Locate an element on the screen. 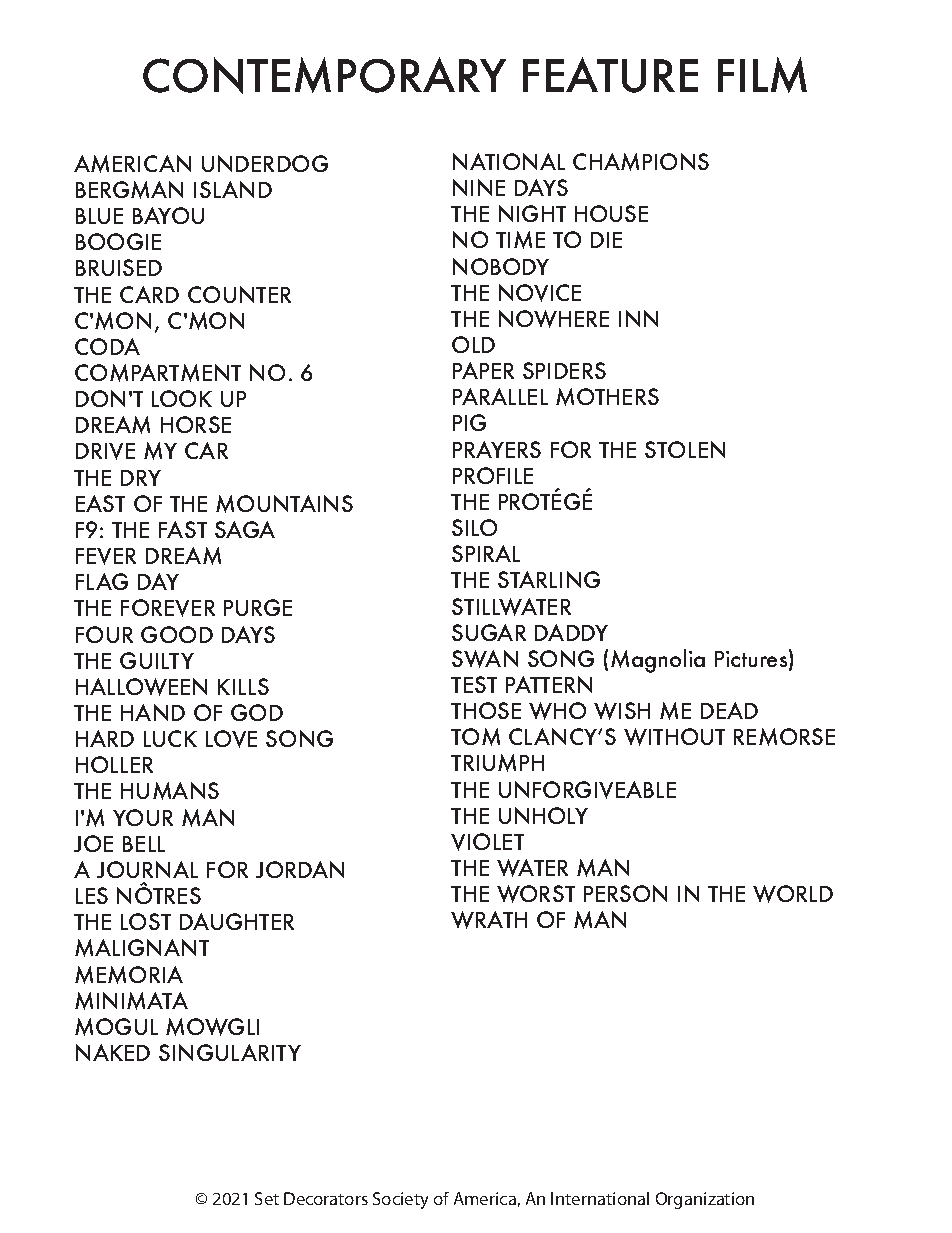 This screenshot has width=952, height=1233. SUGAR is located at coordinates (489, 632).
